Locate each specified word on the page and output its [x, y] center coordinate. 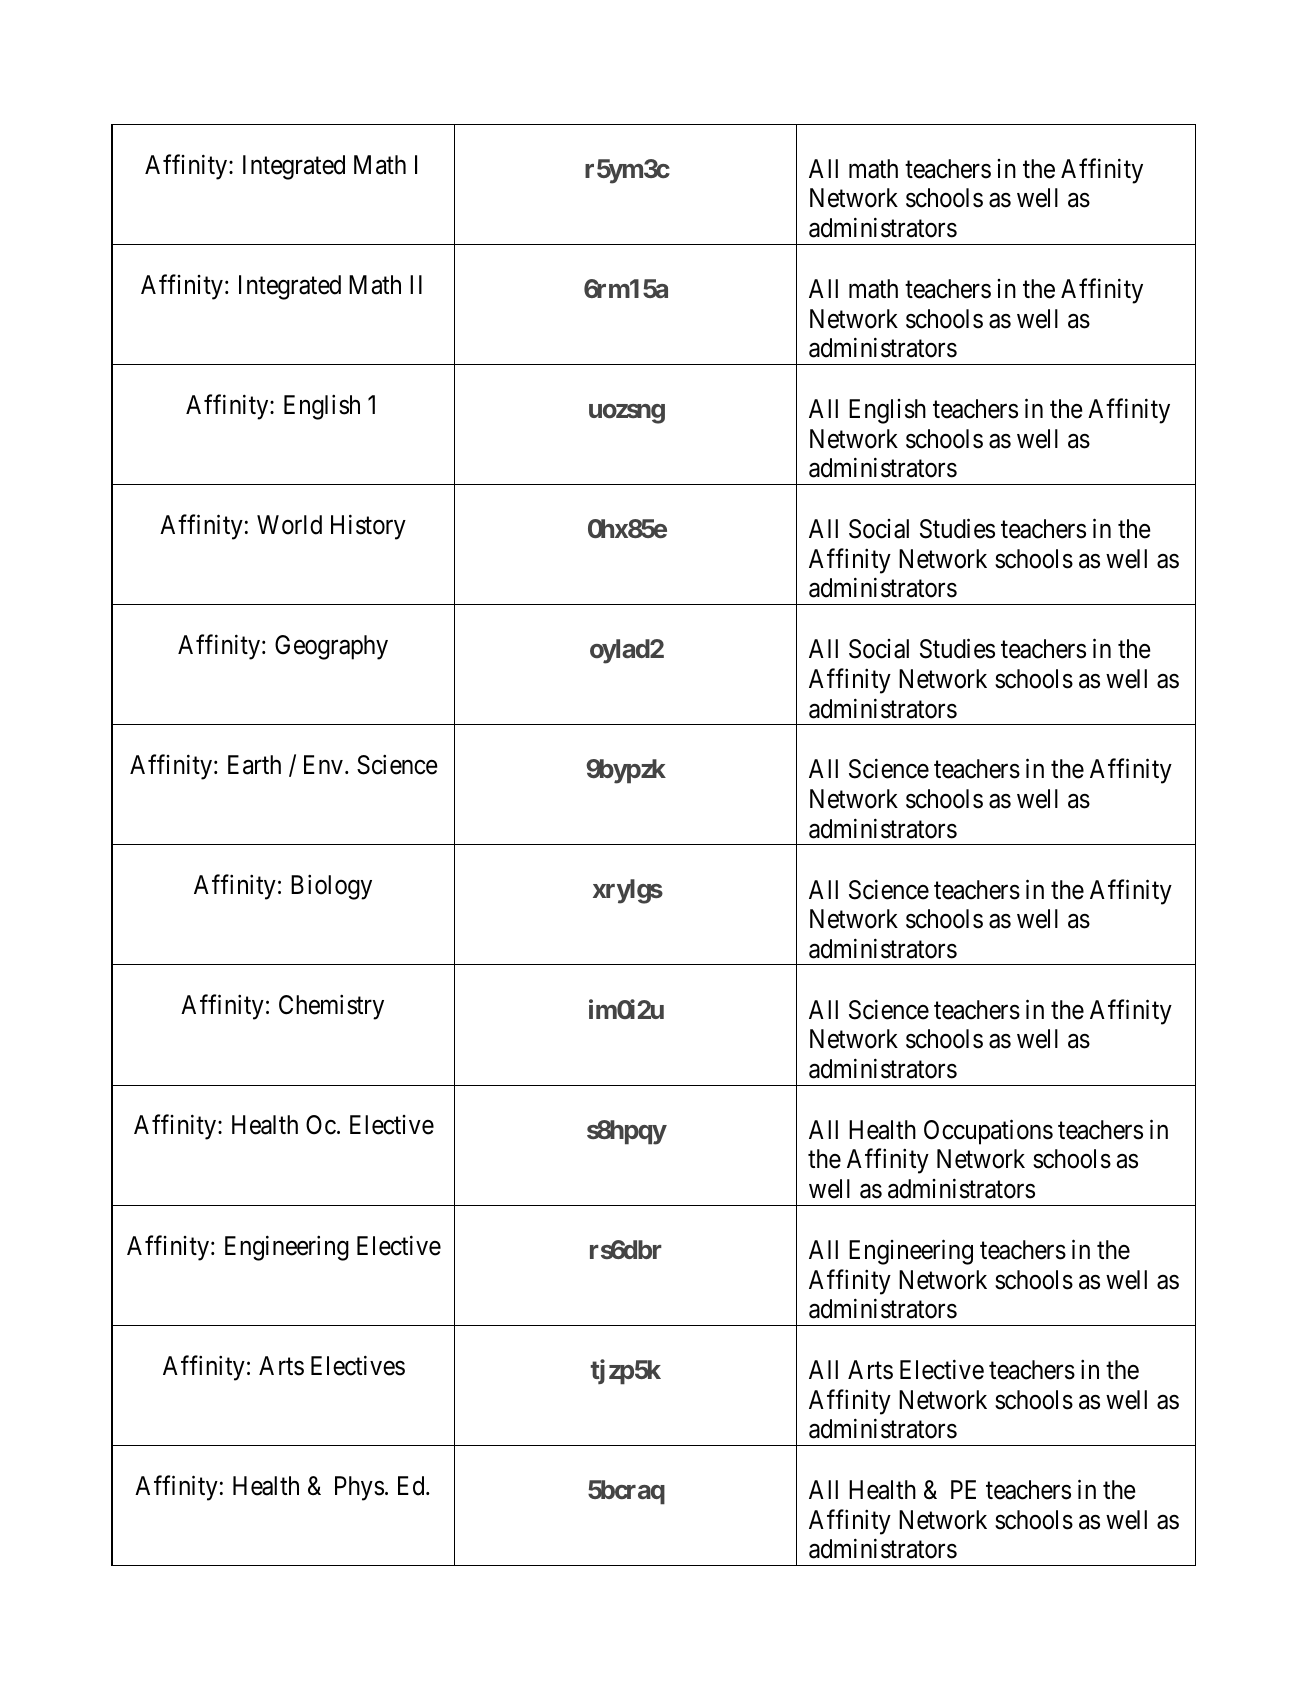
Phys [359, 1488]
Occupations [988, 1132]
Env [323, 764]
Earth [254, 765]
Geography [331, 647]
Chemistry [331, 1007]
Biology [331, 887]
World [289, 525]
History [368, 527]
